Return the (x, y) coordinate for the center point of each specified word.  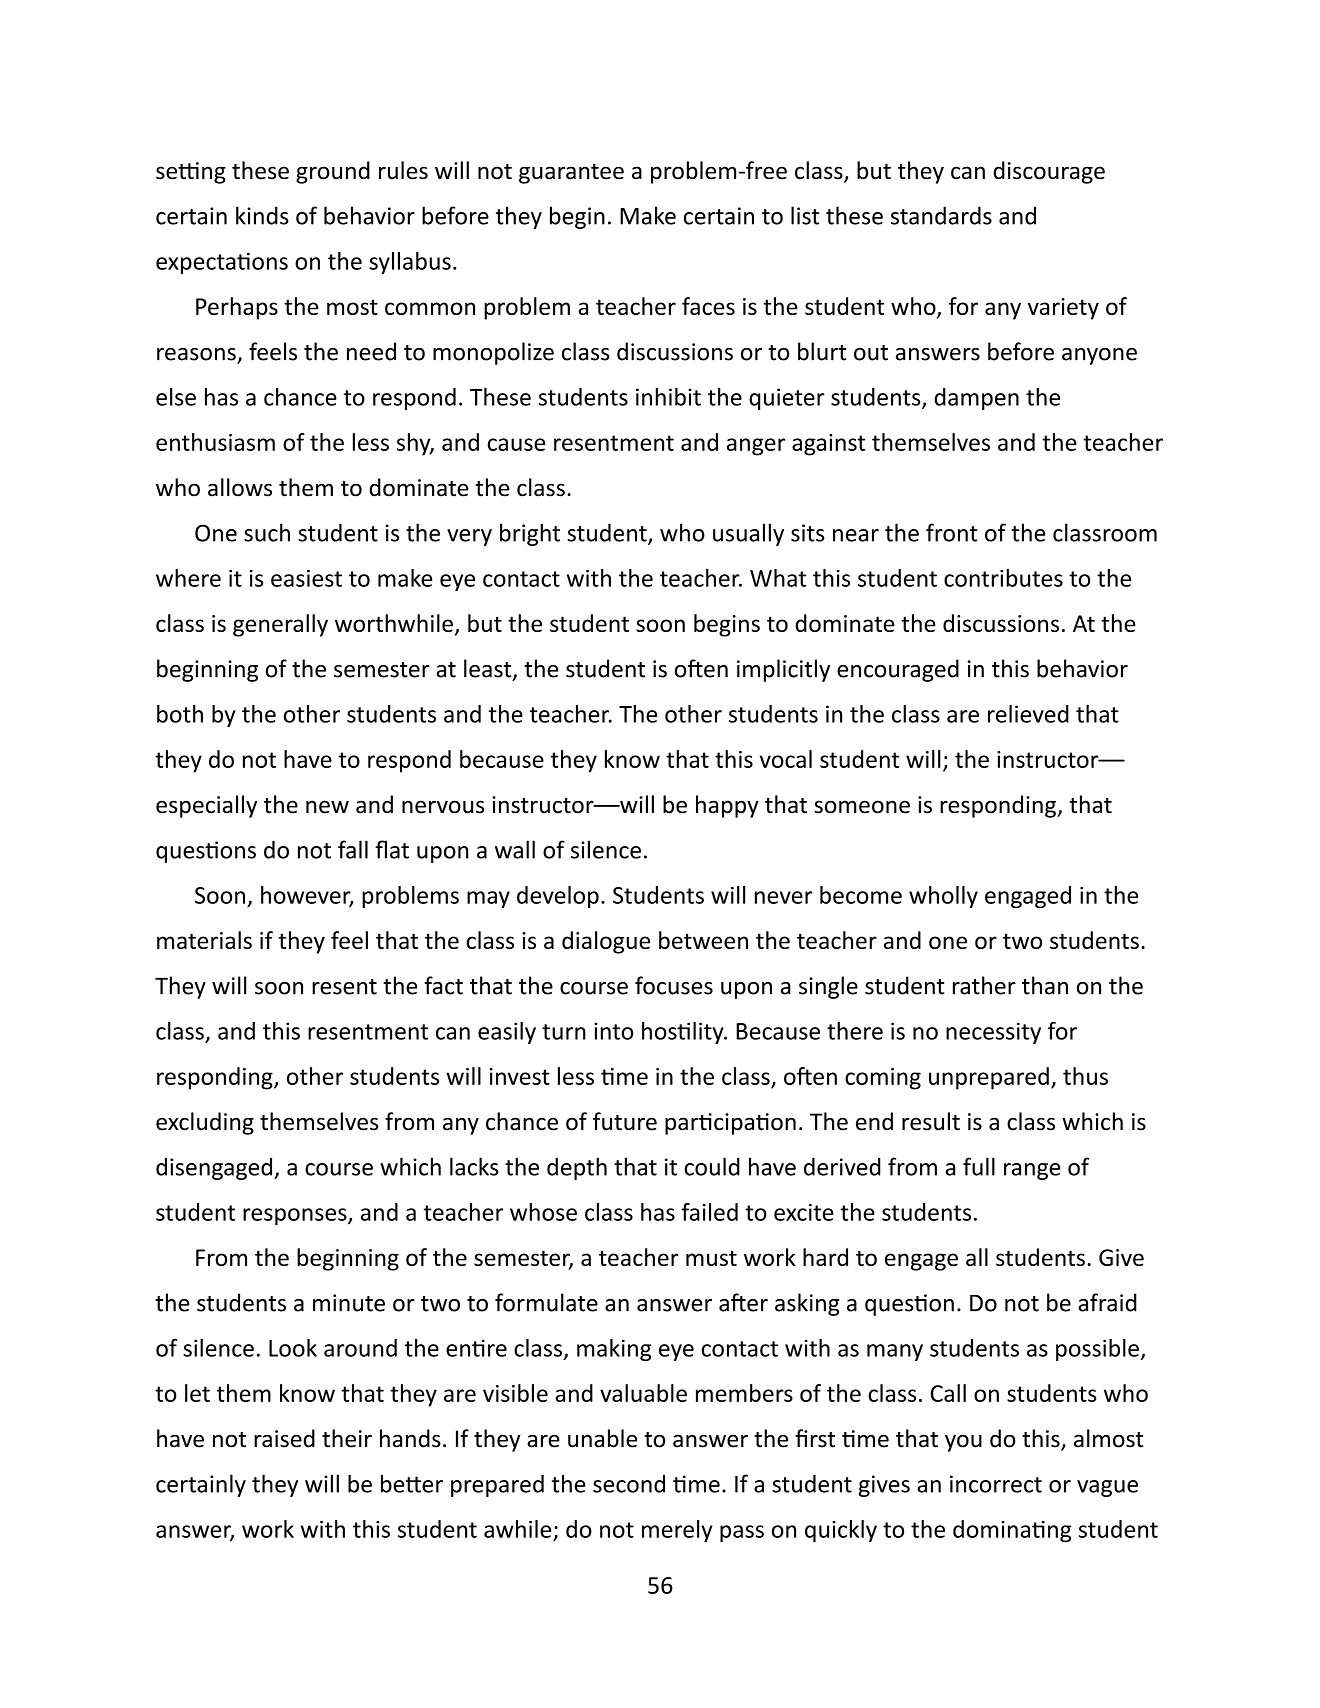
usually (748, 534)
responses (296, 1217)
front (952, 532)
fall (353, 849)
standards (941, 215)
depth (577, 1168)
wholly (943, 897)
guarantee (571, 174)
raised (284, 1438)
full (979, 1166)
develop (558, 897)
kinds (262, 215)
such (267, 532)
